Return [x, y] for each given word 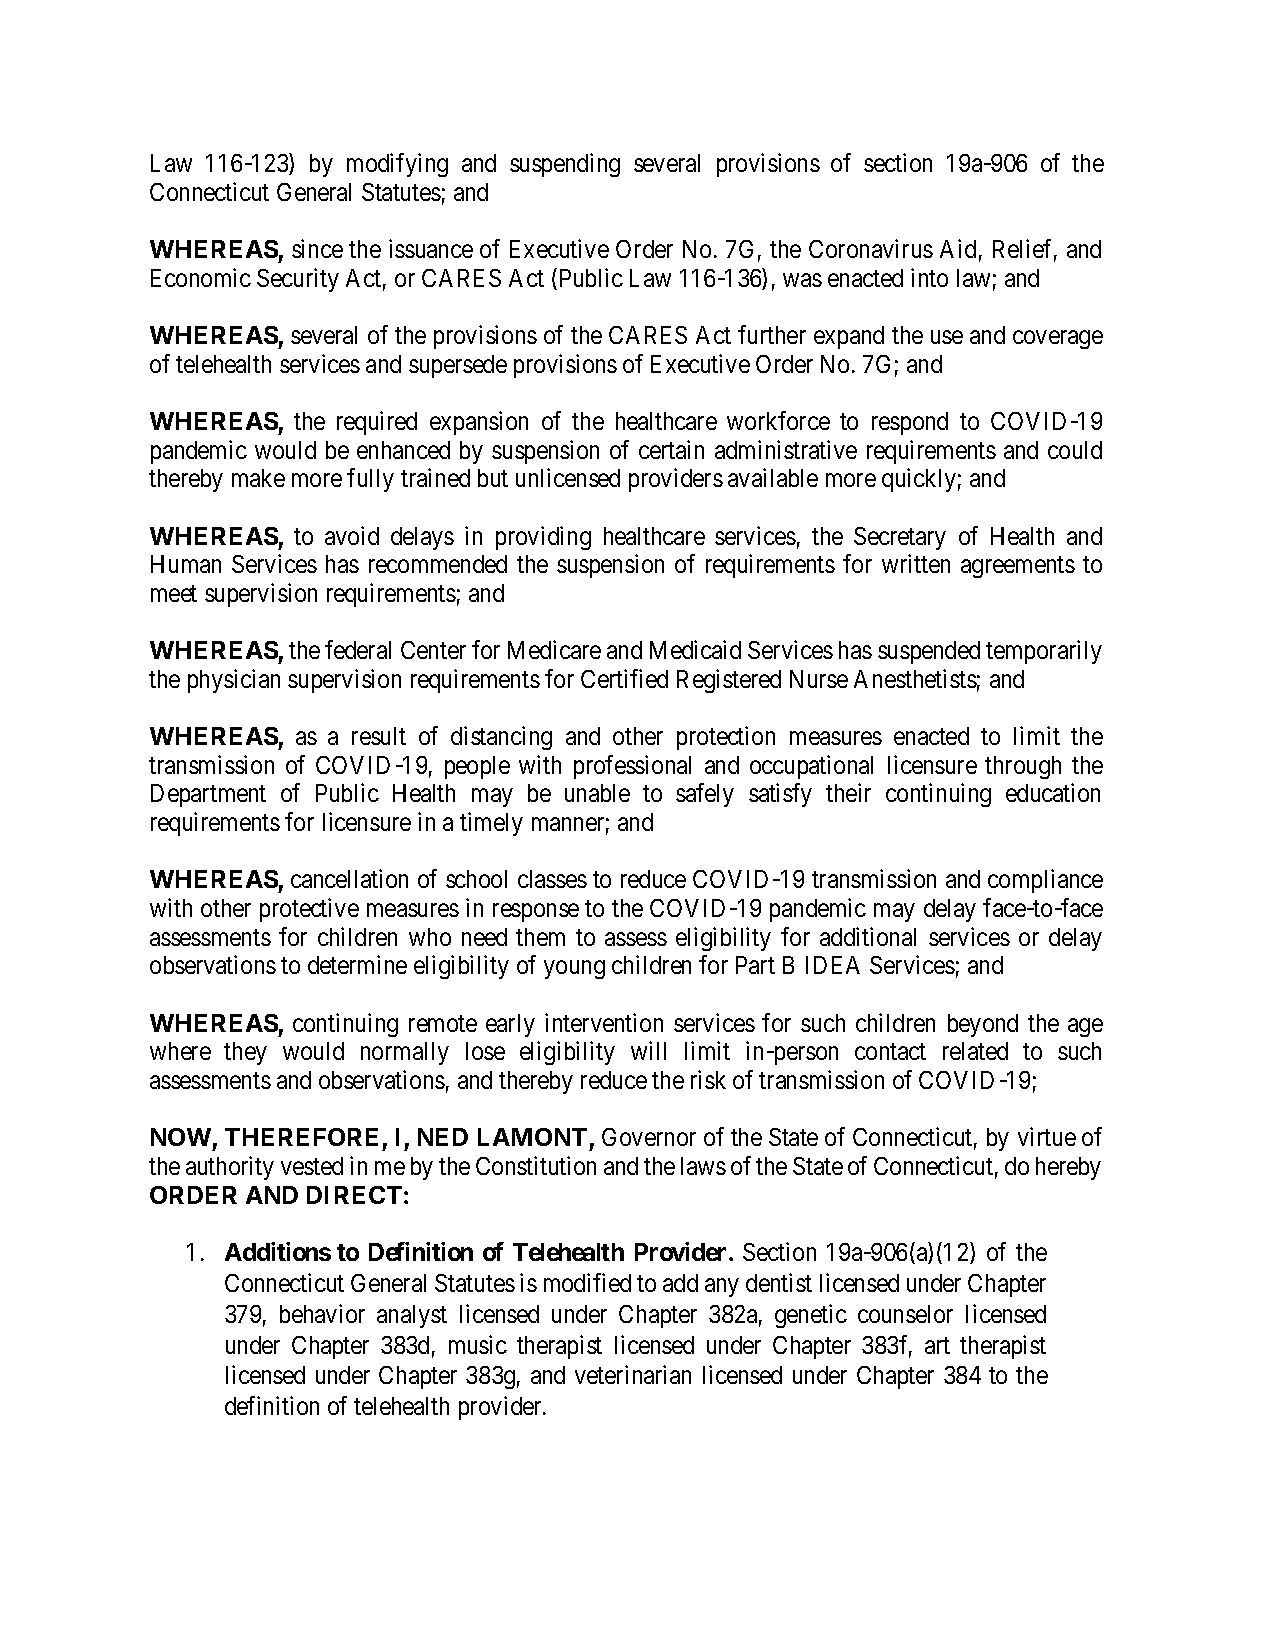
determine [357, 964]
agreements [1018, 567]
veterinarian [633, 1374]
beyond [983, 1025]
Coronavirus [871, 248]
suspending [565, 165]
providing [543, 538]
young [574, 970]
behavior [322, 1313]
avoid [352, 535]
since [317, 248]
